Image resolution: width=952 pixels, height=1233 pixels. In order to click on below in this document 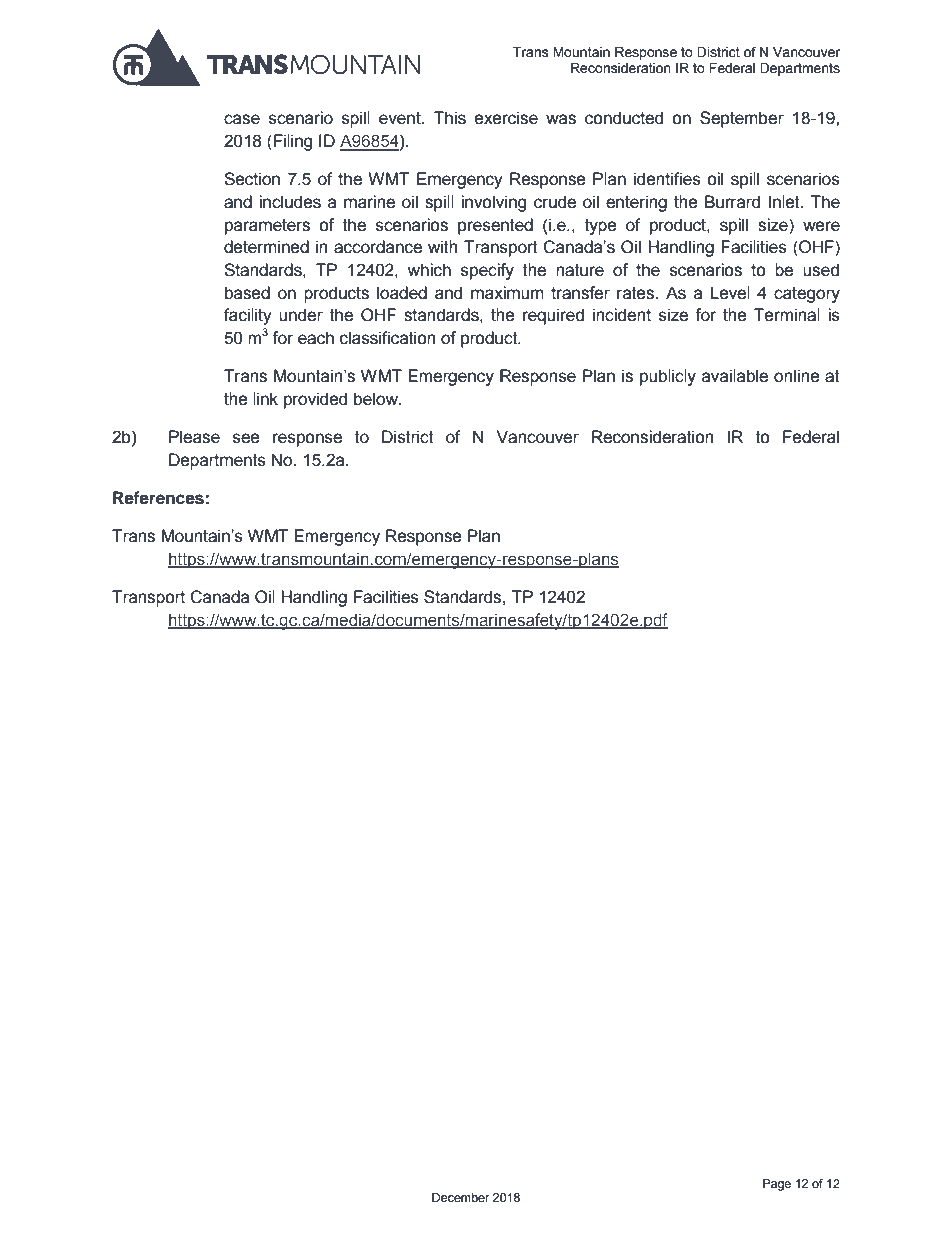, I will do `click(377, 399)`.
